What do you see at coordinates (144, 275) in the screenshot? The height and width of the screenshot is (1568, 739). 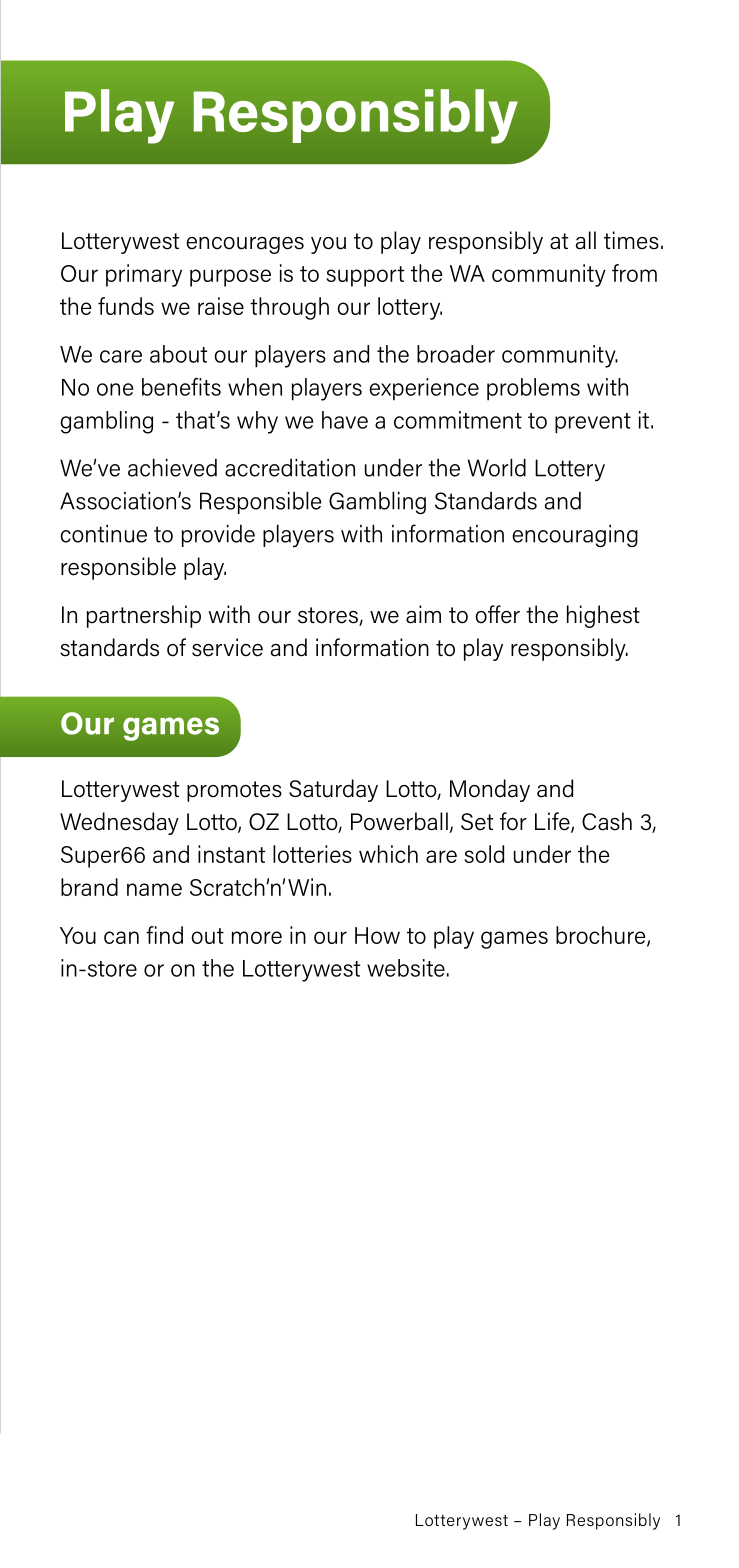 I see `primary` at bounding box center [144, 275].
